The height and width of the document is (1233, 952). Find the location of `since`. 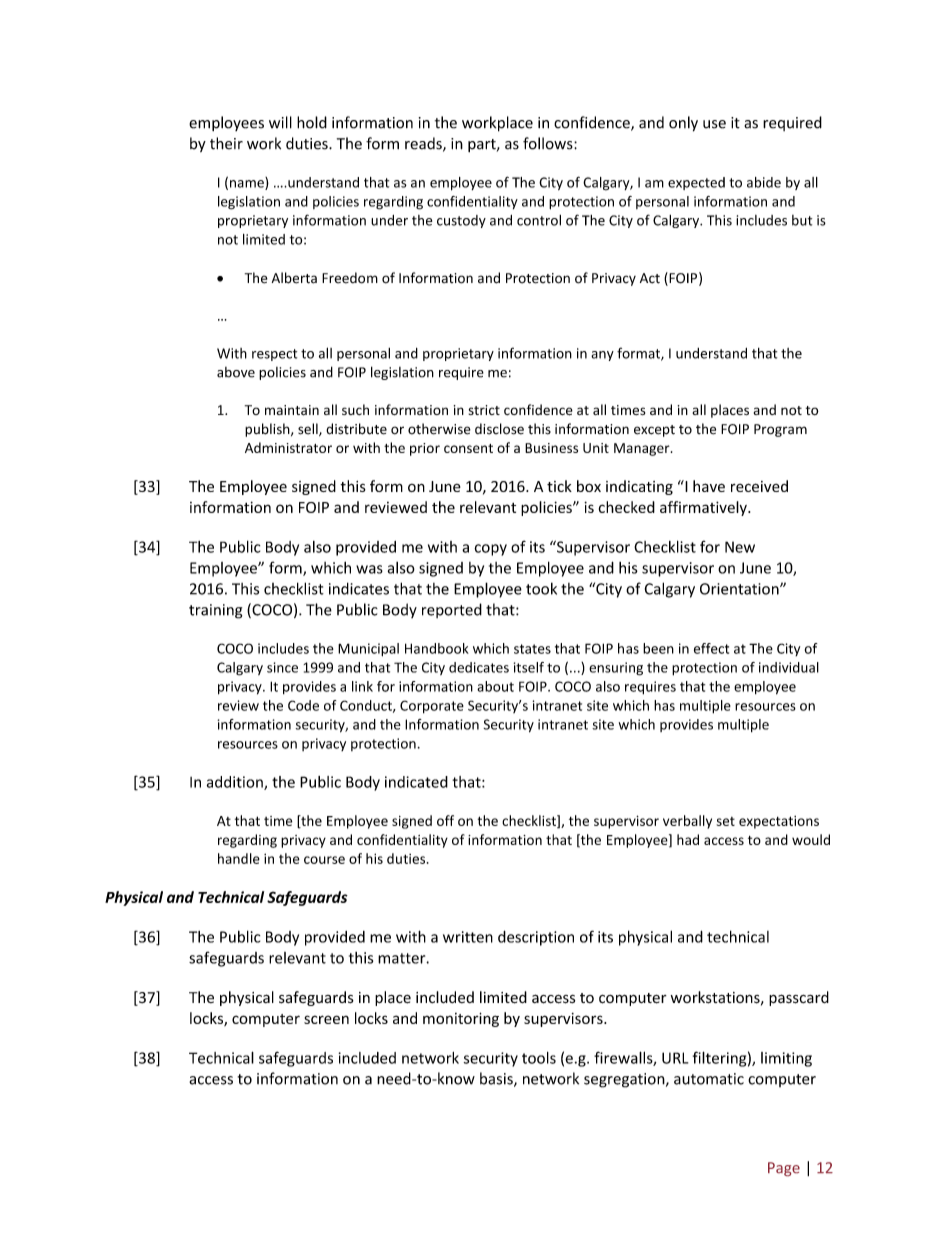

since is located at coordinates (282, 667).
